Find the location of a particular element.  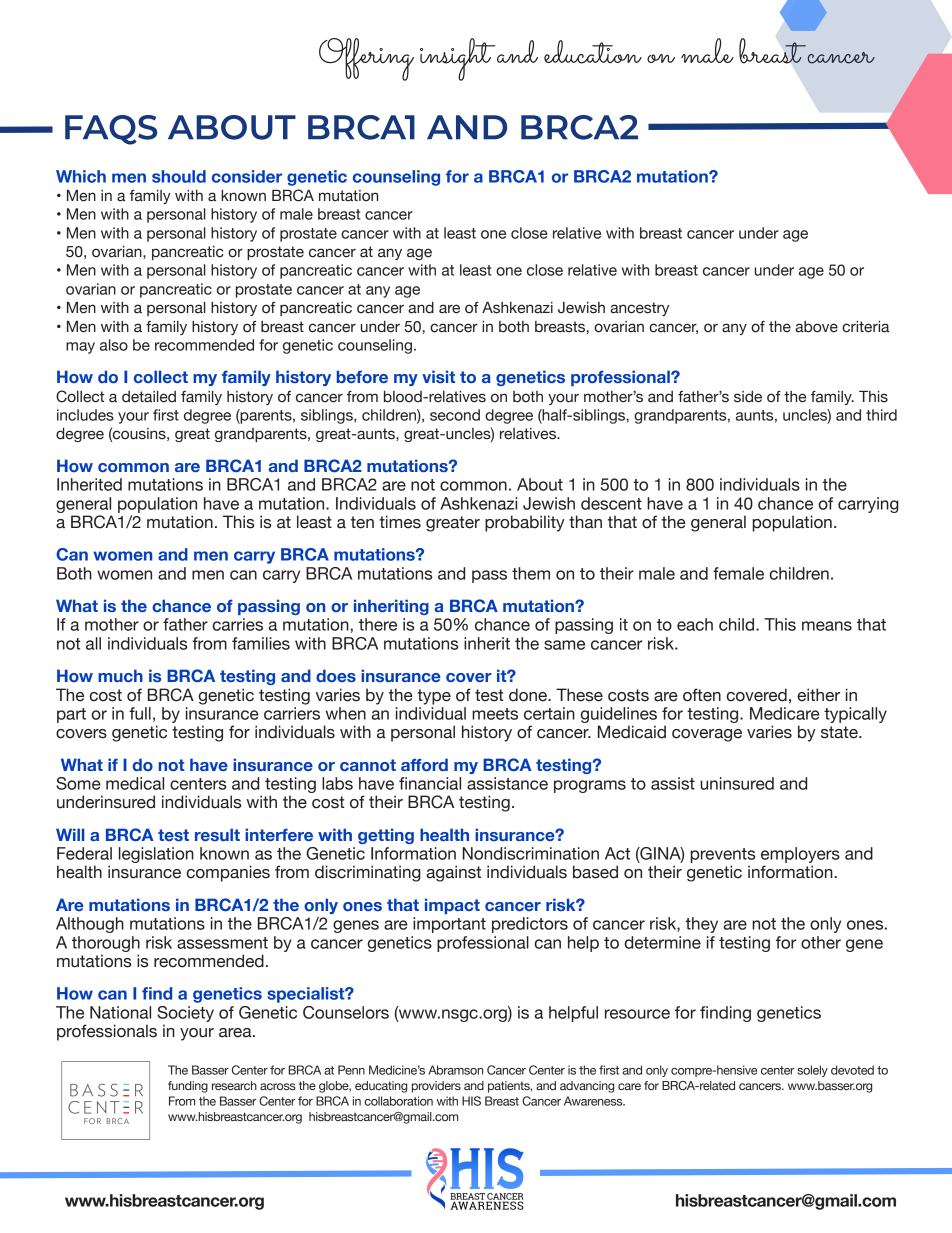

education is located at coordinates (593, 52).
